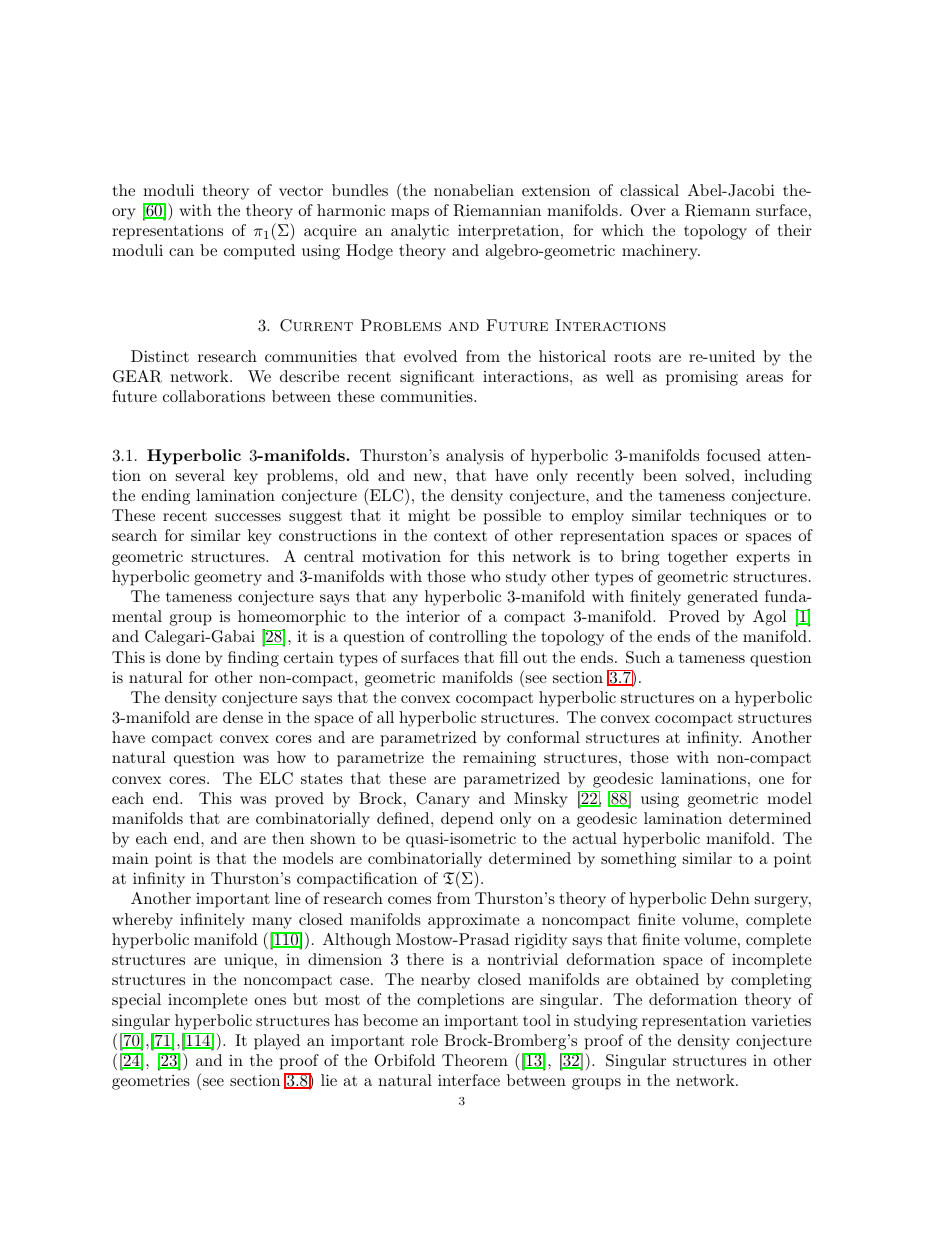 The height and width of the image is (1233, 952). What do you see at coordinates (475, 1060) in the image?
I see `Theorem` at bounding box center [475, 1060].
